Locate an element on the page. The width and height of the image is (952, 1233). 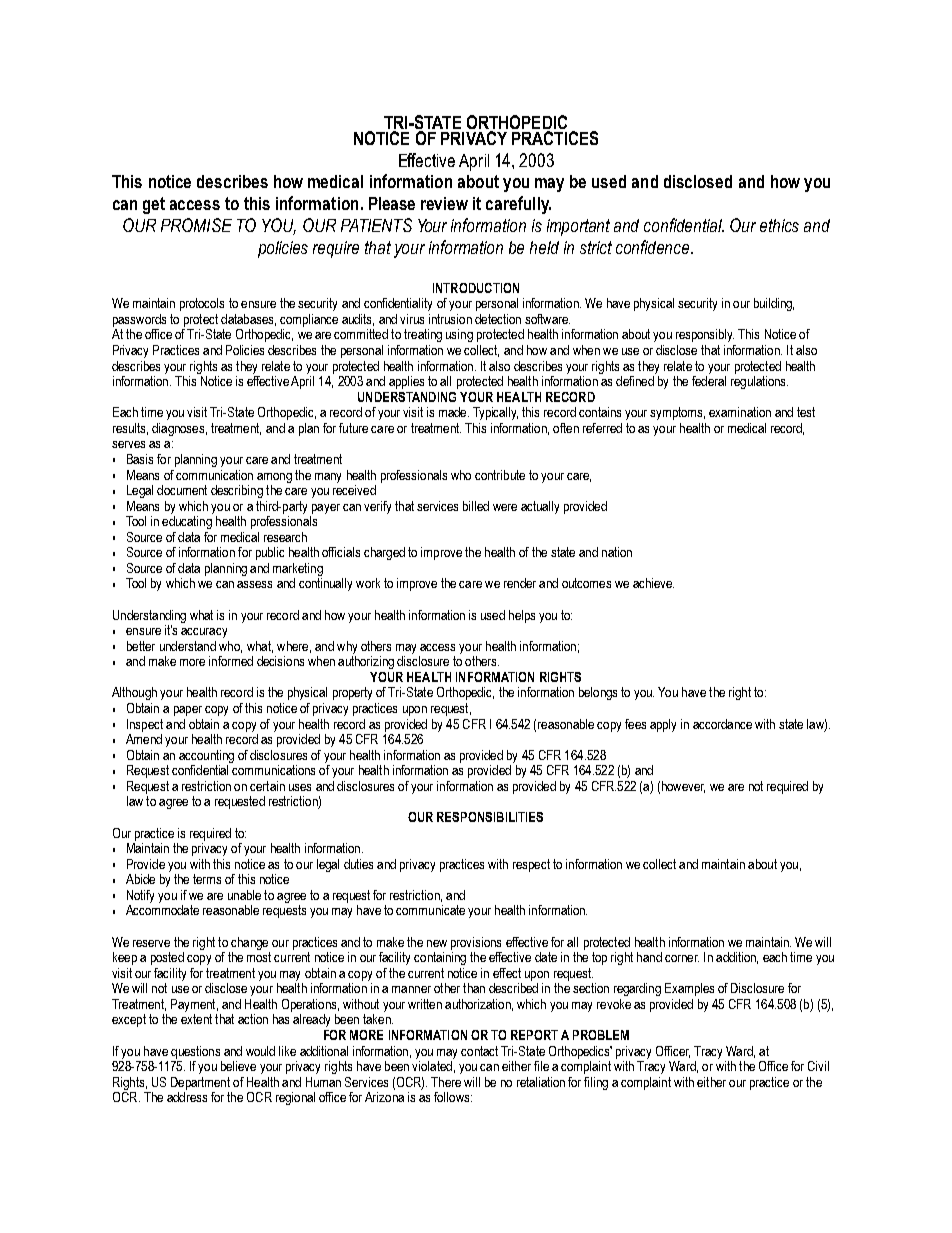
helps is located at coordinates (522, 616).
